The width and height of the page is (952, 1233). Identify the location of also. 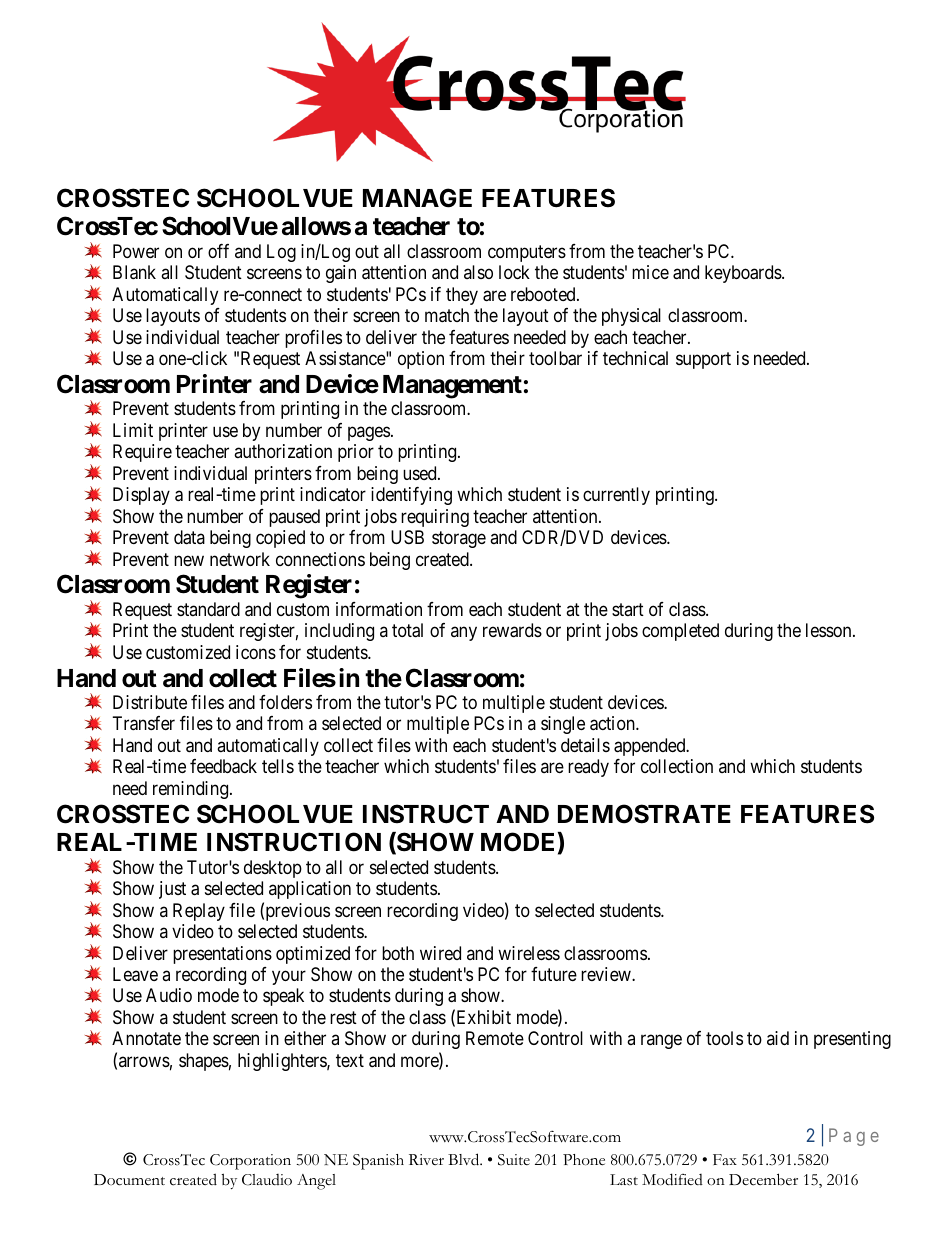
(478, 272).
